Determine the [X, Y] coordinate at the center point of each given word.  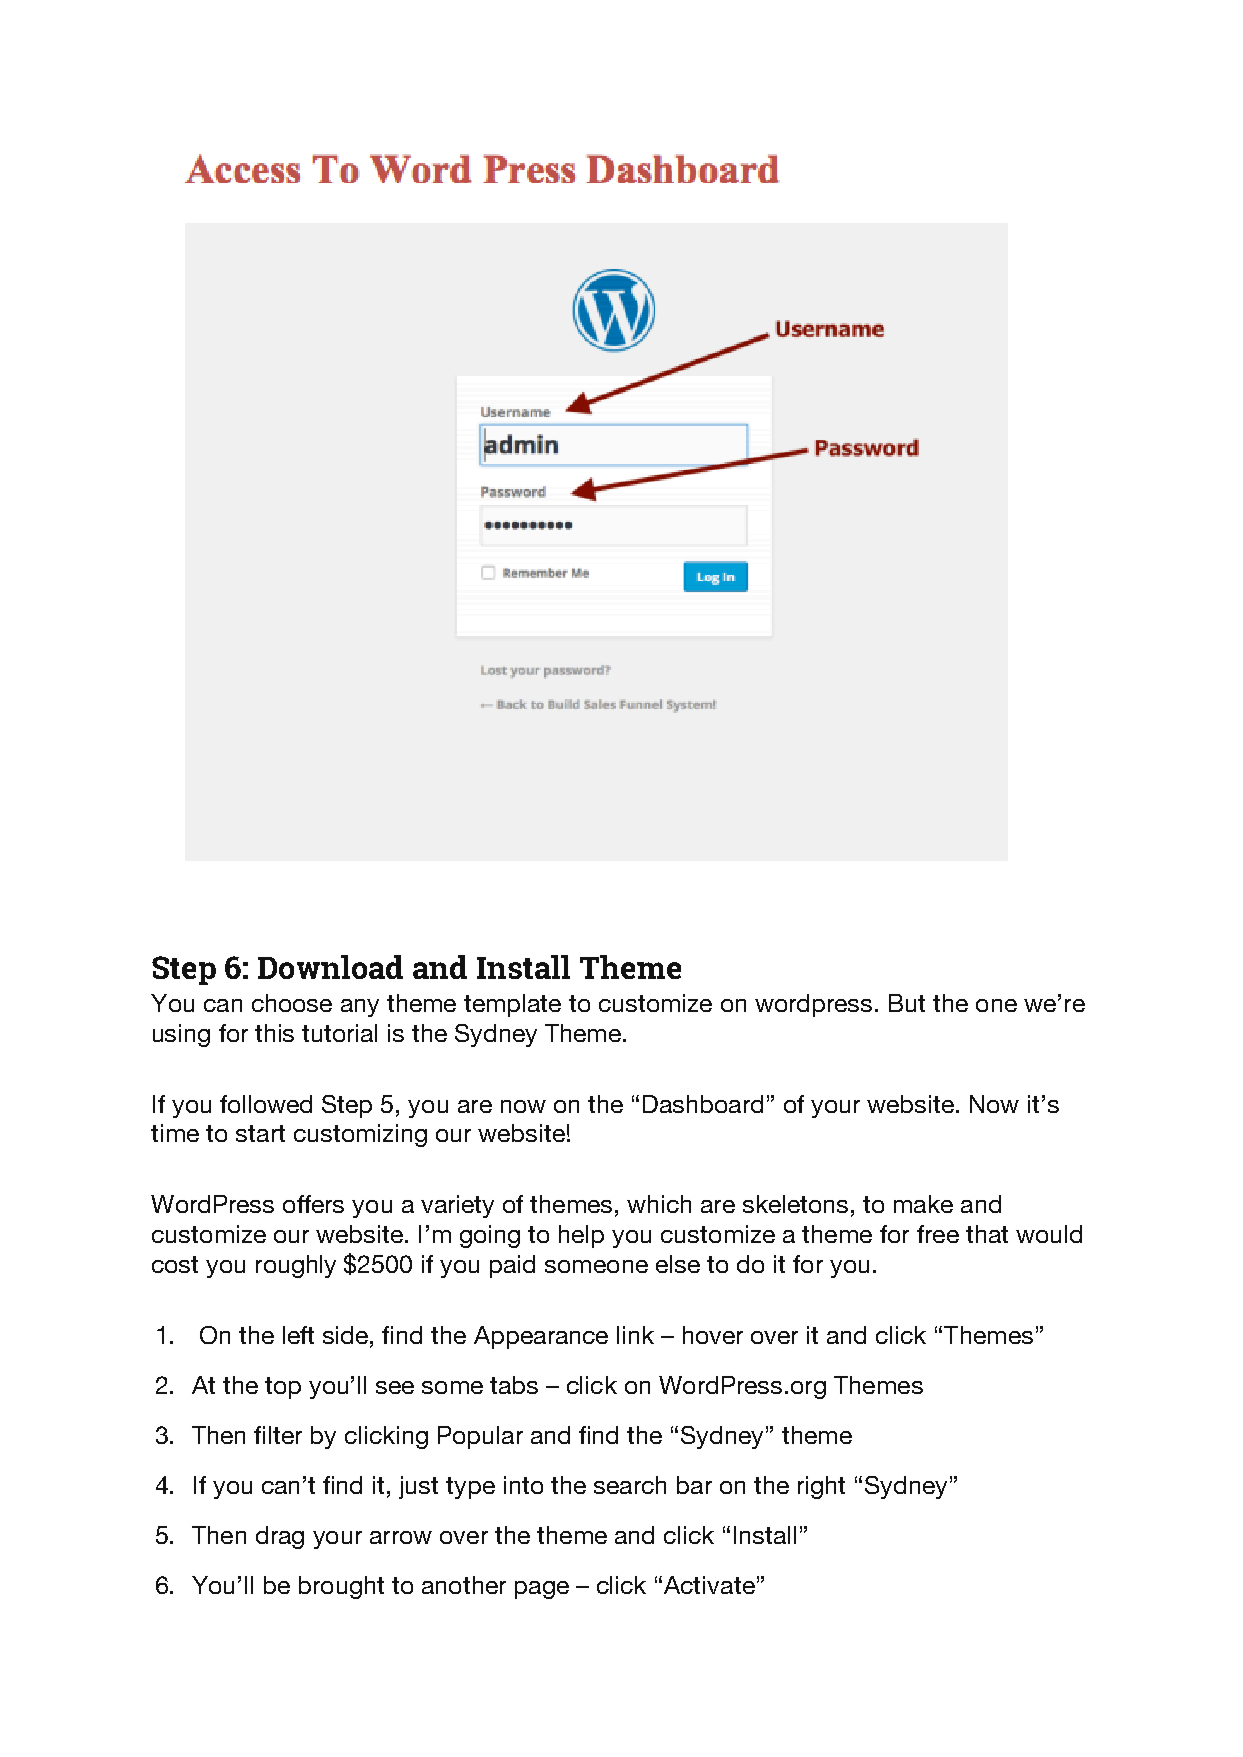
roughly [296, 1266]
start [260, 1133]
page [542, 1590]
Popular [480, 1437]
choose [292, 1003]
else [678, 1264]
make [923, 1204]
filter [278, 1435]
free [938, 1234]
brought [341, 1587]
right [821, 1487]
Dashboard [703, 1104]
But [907, 1003]
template [512, 1005]
